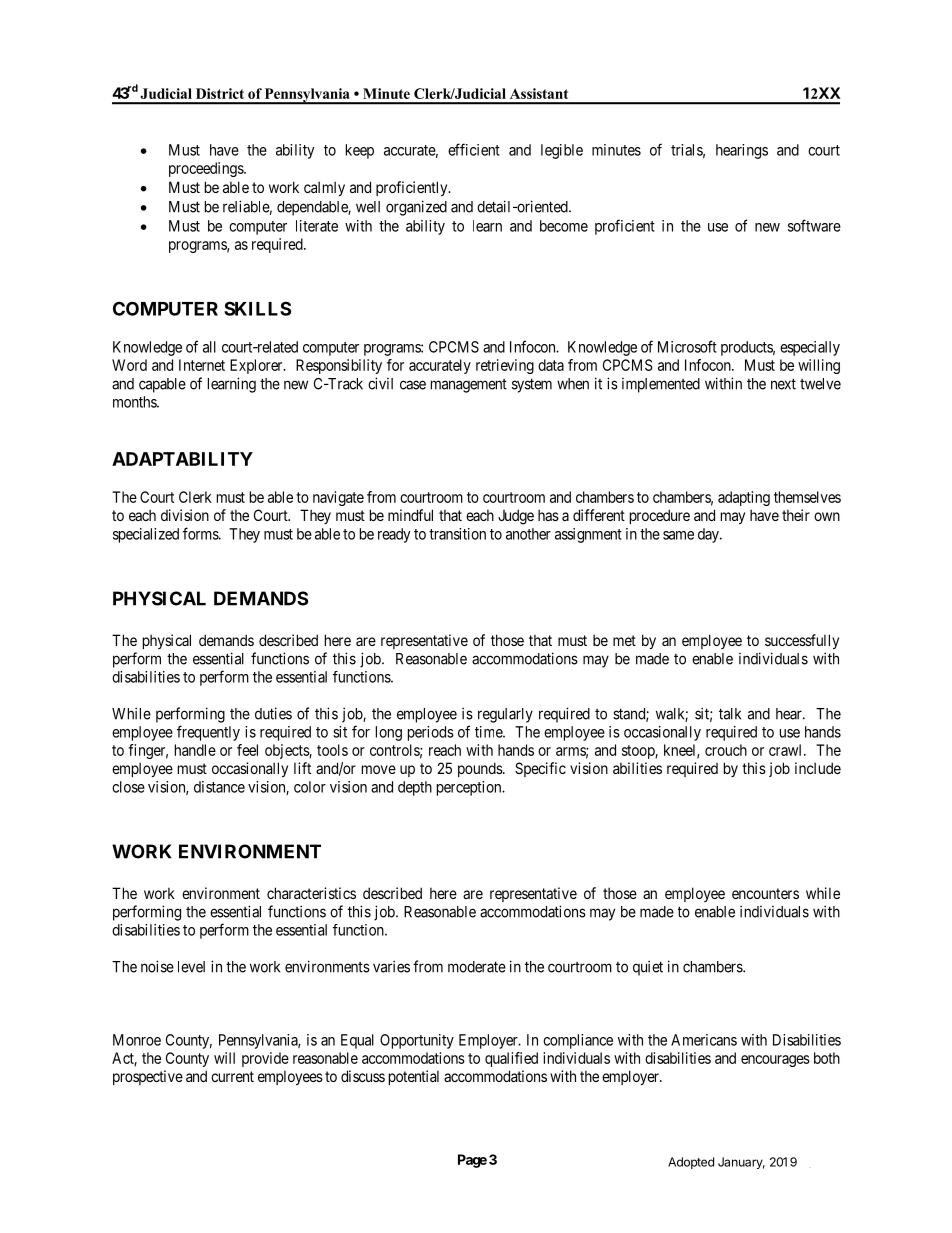 Image resolution: width=952 pixels, height=1233 pixels. What do you see at coordinates (415, 788) in the screenshot?
I see `depth` at bounding box center [415, 788].
